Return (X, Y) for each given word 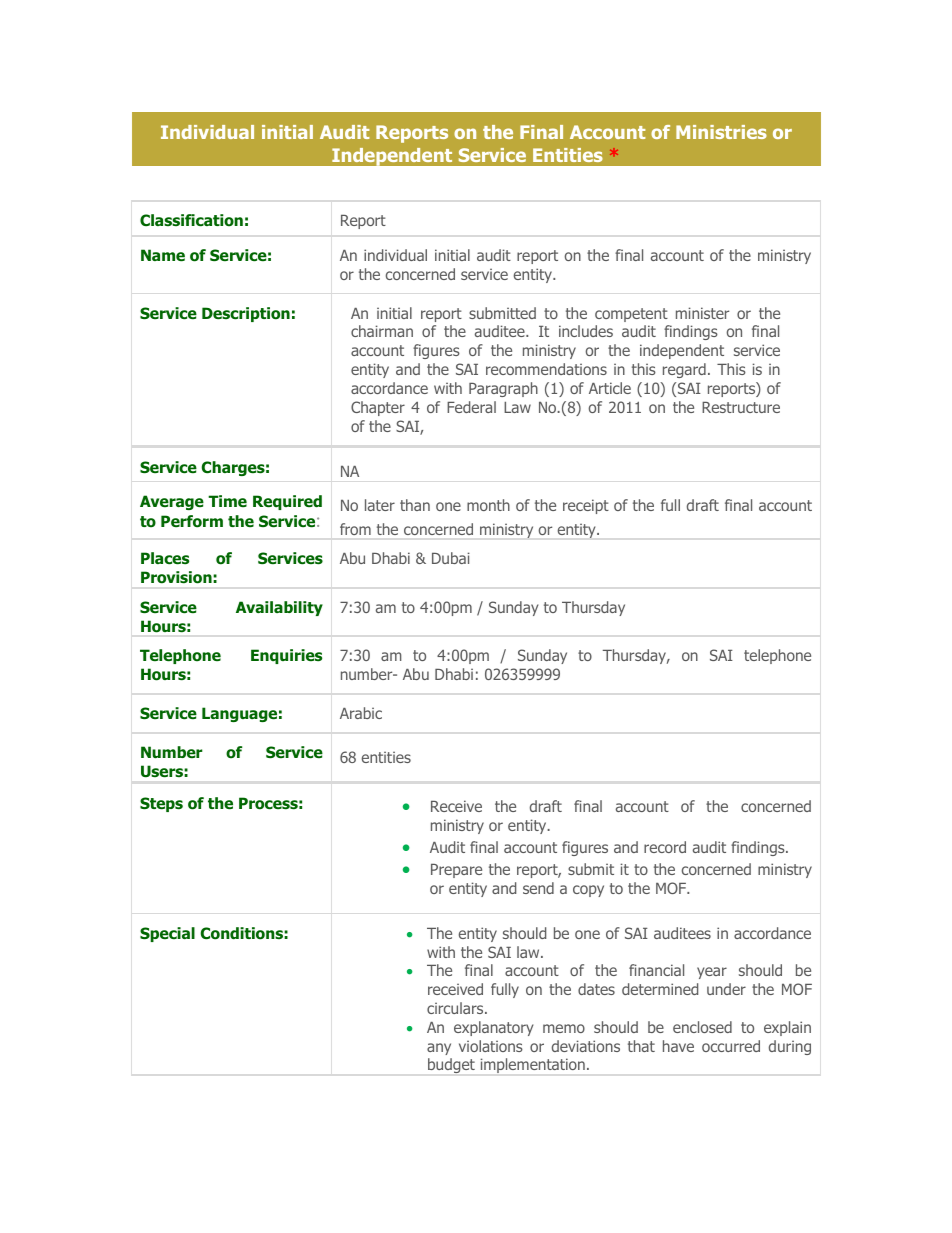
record (665, 847)
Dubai (451, 558)
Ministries (721, 132)
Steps (161, 804)
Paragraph (503, 389)
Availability (279, 608)
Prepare (456, 871)
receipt (586, 506)
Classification (191, 220)
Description (246, 314)
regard (684, 370)
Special (167, 934)
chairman (382, 331)
